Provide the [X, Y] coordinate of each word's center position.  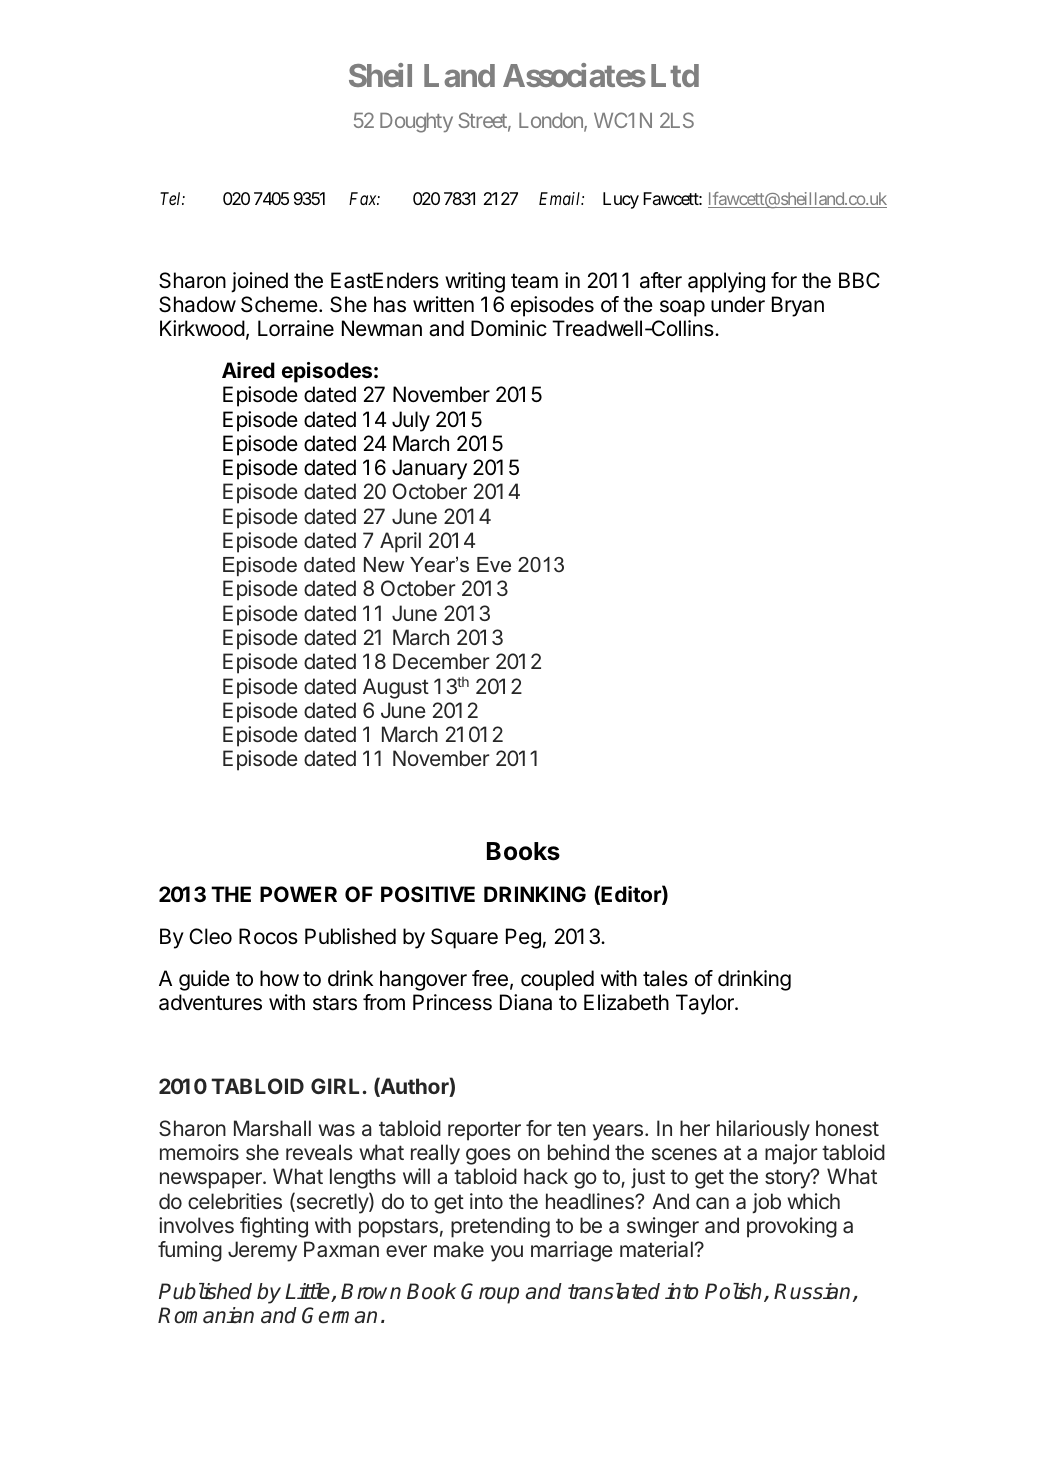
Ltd [675, 75]
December [441, 661]
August [396, 688]
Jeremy [262, 1251]
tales [665, 978]
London [552, 122]
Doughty [416, 123]
